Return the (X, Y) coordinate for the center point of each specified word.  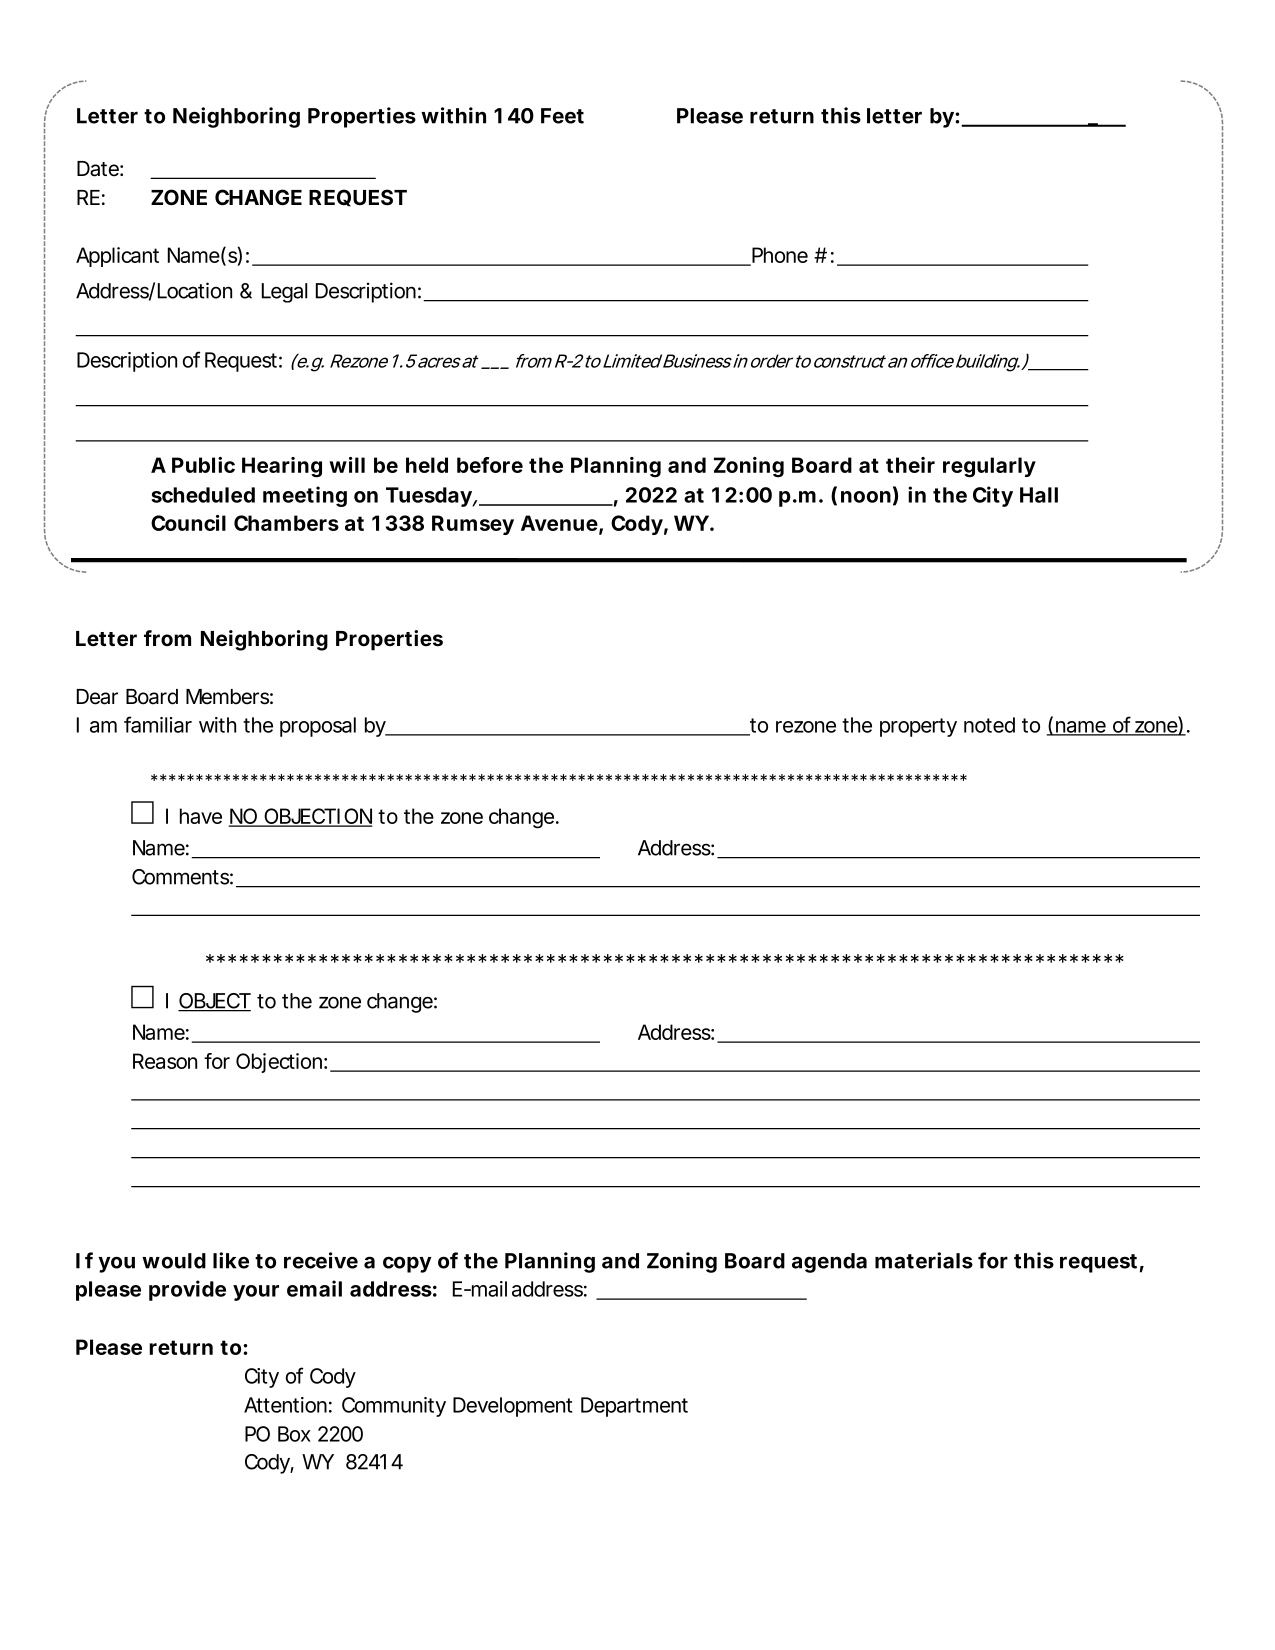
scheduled (203, 495)
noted (989, 725)
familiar (158, 724)
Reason (169, 1061)
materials (924, 1260)
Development (512, 1407)
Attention (288, 1405)
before (490, 465)
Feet (562, 116)
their (910, 465)
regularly (989, 467)
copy (407, 1264)
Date (100, 169)
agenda (829, 1263)
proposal (318, 727)
